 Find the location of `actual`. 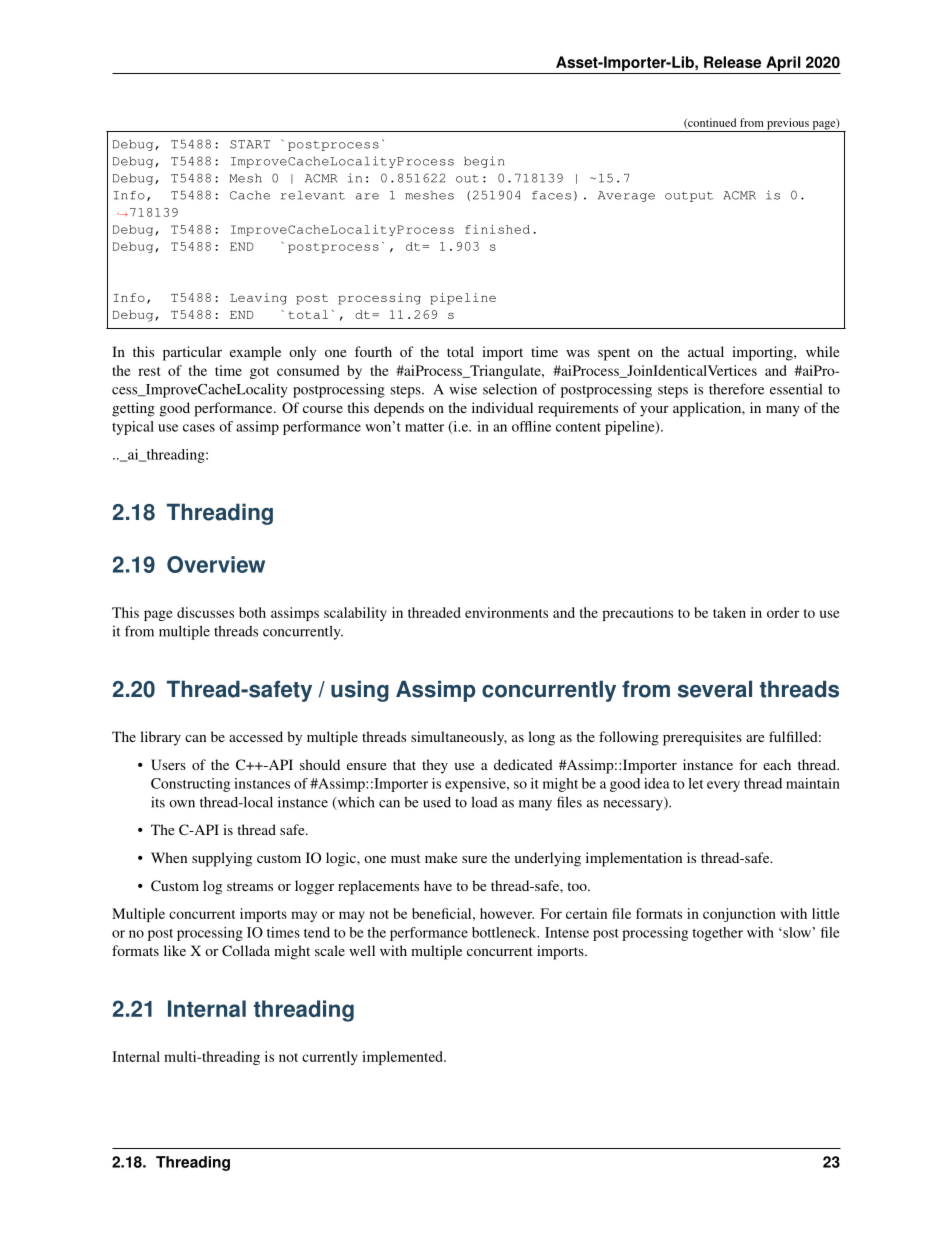

actual is located at coordinates (706, 351).
